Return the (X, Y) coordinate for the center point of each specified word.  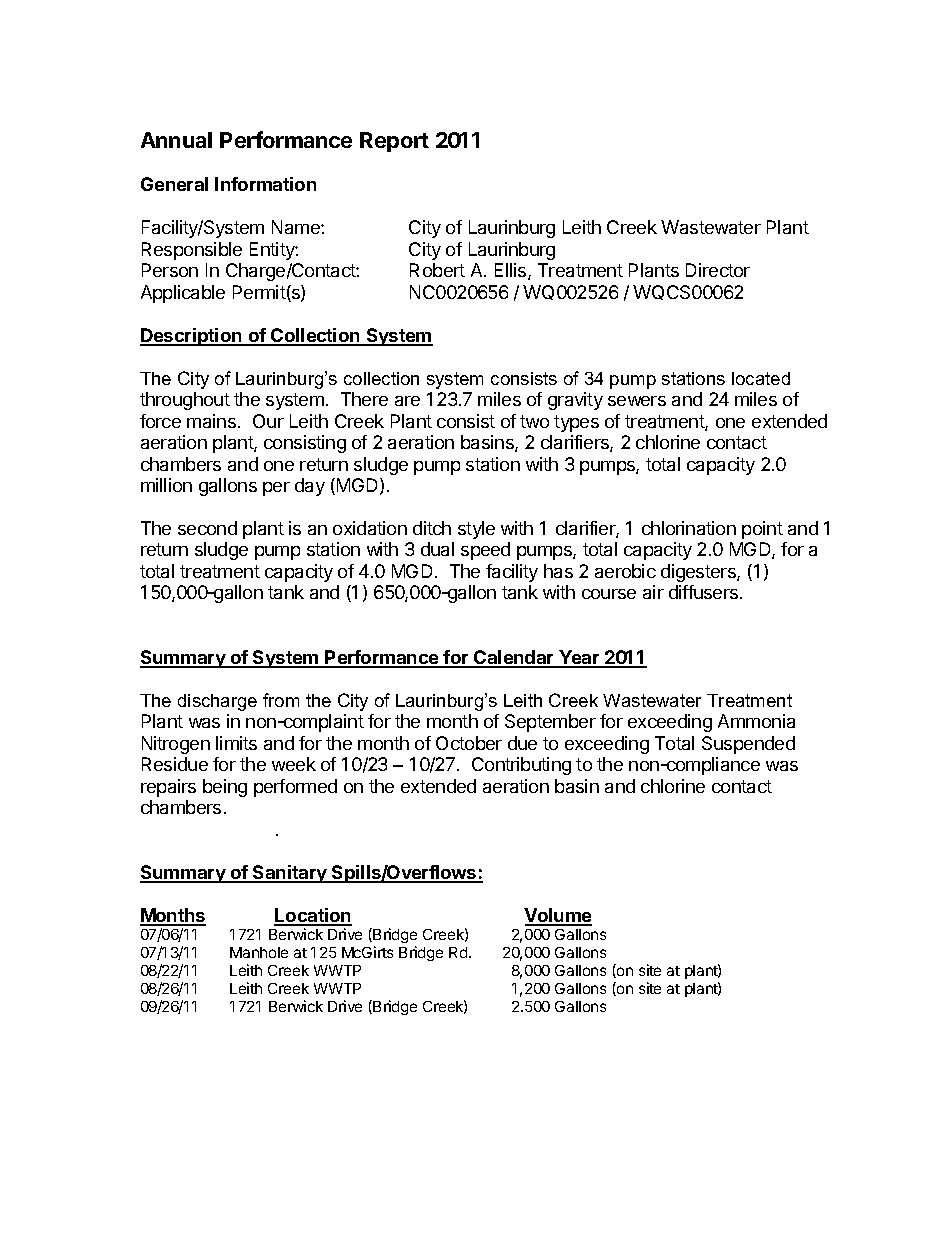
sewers (637, 401)
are (407, 401)
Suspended (748, 745)
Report (394, 142)
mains (211, 421)
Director (718, 270)
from (281, 700)
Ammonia (756, 721)
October (469, 743)
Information (265, 184)
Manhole (259, 952)
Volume (558, 916)
